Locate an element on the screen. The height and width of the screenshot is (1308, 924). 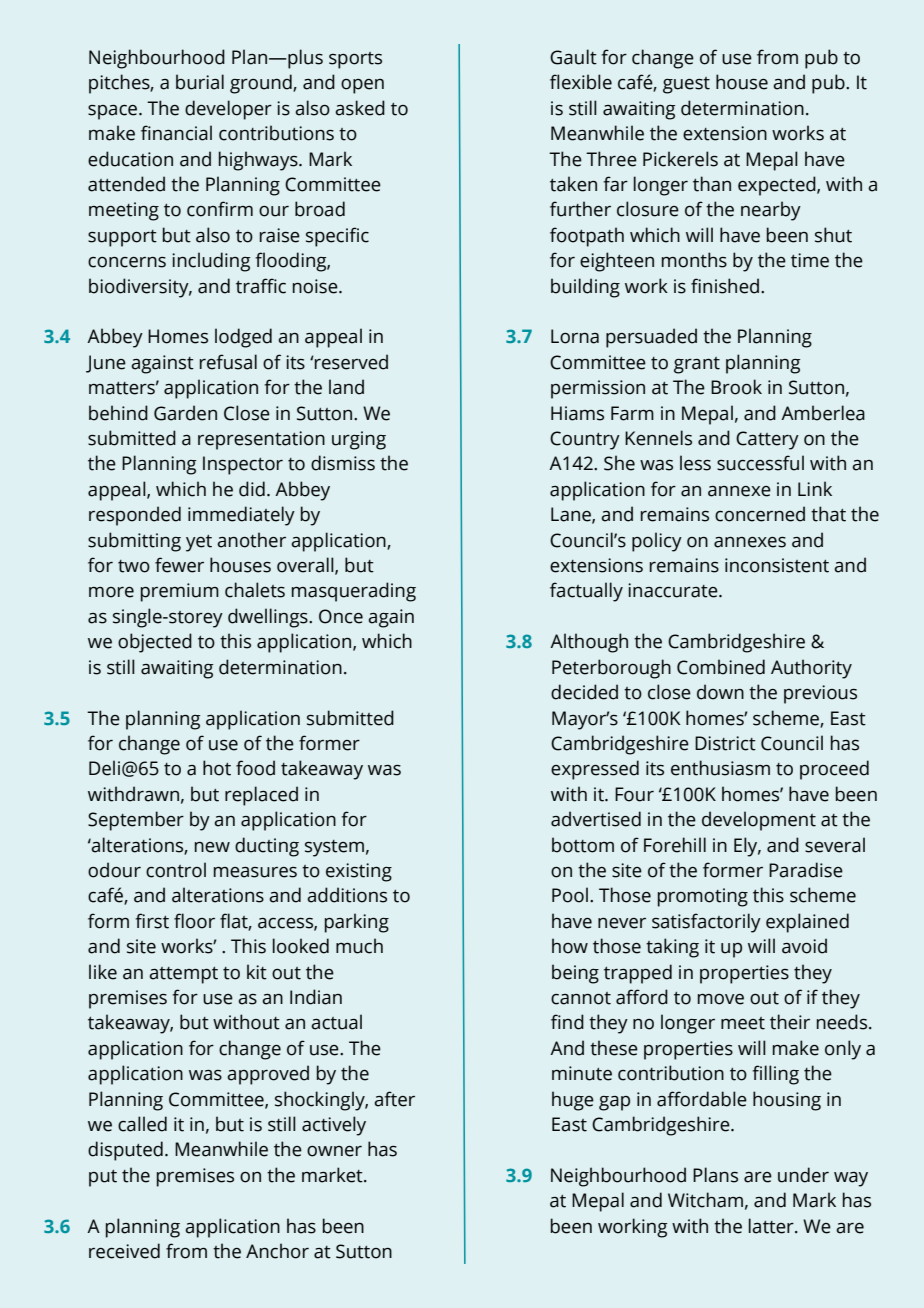
burial is located at coordinates (200, 82).
